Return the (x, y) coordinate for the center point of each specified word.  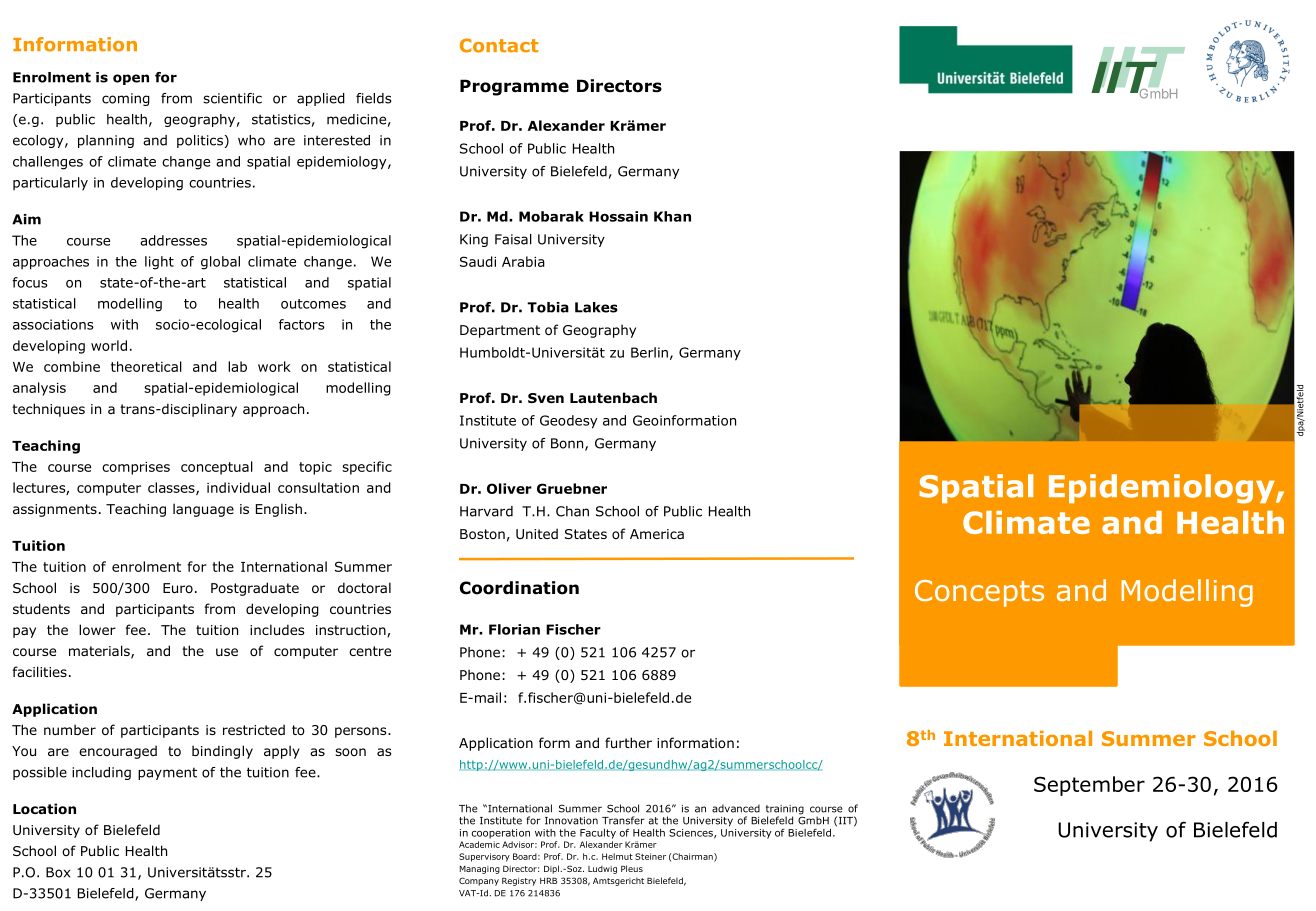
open (131, 79)
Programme (514, 87)
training (785, 811)
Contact (499, 45)
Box (58, 872)
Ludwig (602, 869)
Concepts (979, 593)
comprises (136, 468)
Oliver (509, 488)
